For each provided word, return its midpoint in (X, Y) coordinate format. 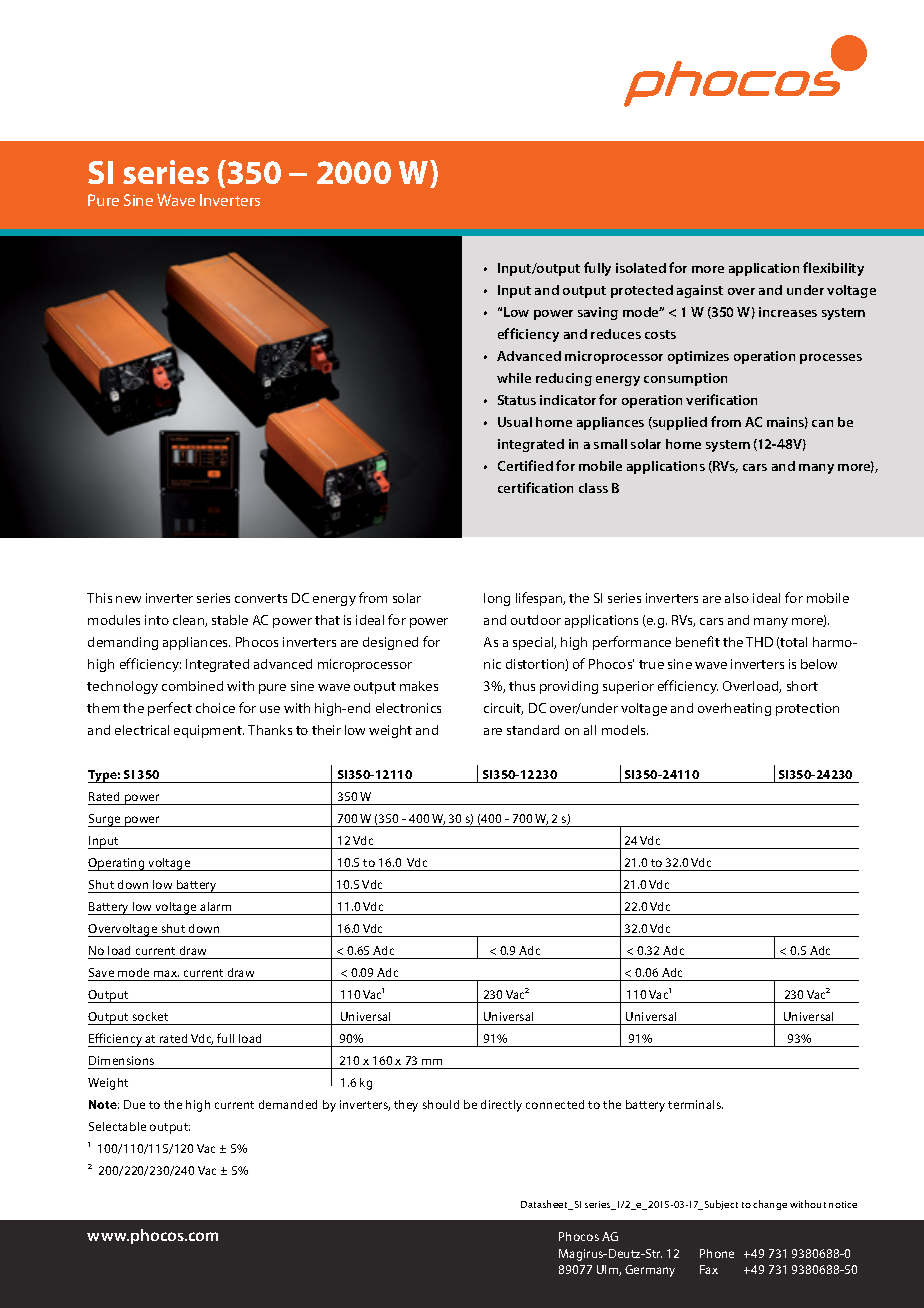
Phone (717, 1253)
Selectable (117, 1126)
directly (501, 1106)
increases (788, 312)
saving (598, 313)
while (514, 378)
